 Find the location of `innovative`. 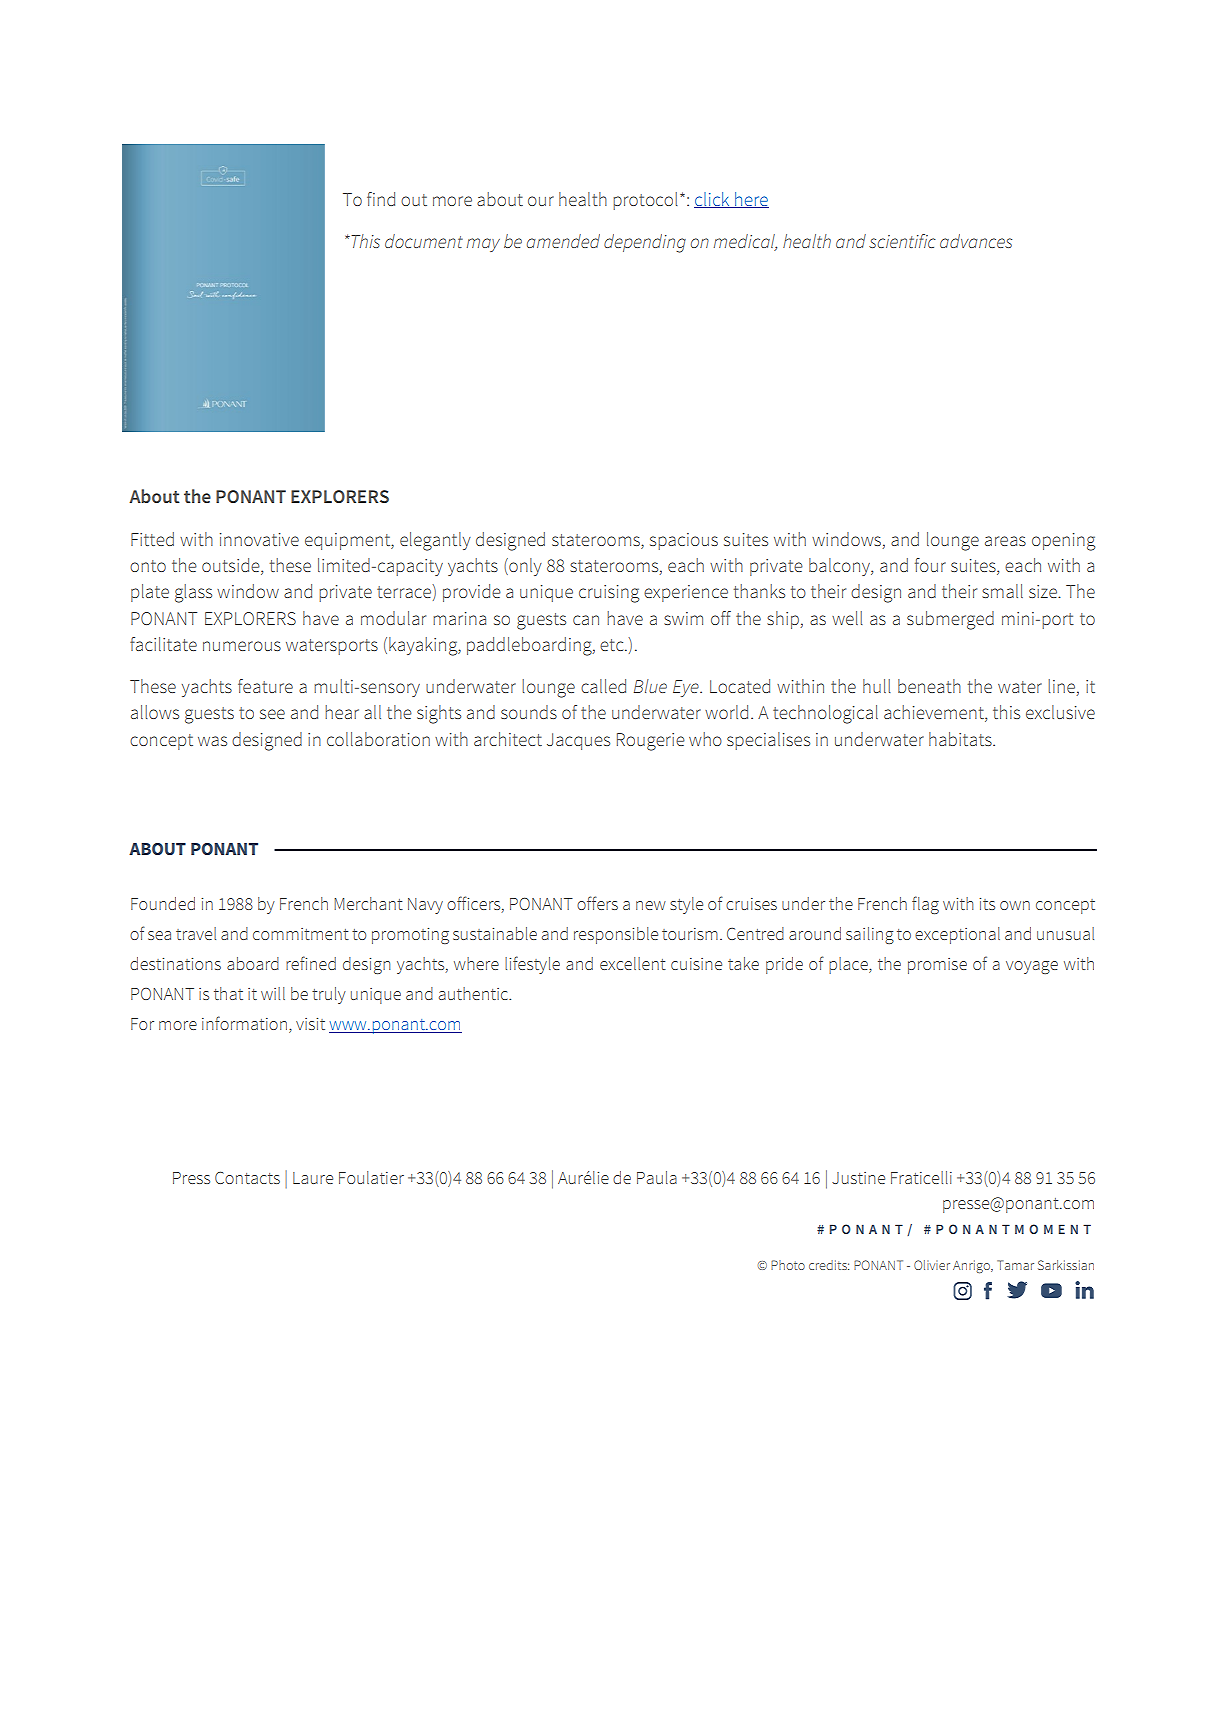

innovative is located at coordinates (259, 539).
